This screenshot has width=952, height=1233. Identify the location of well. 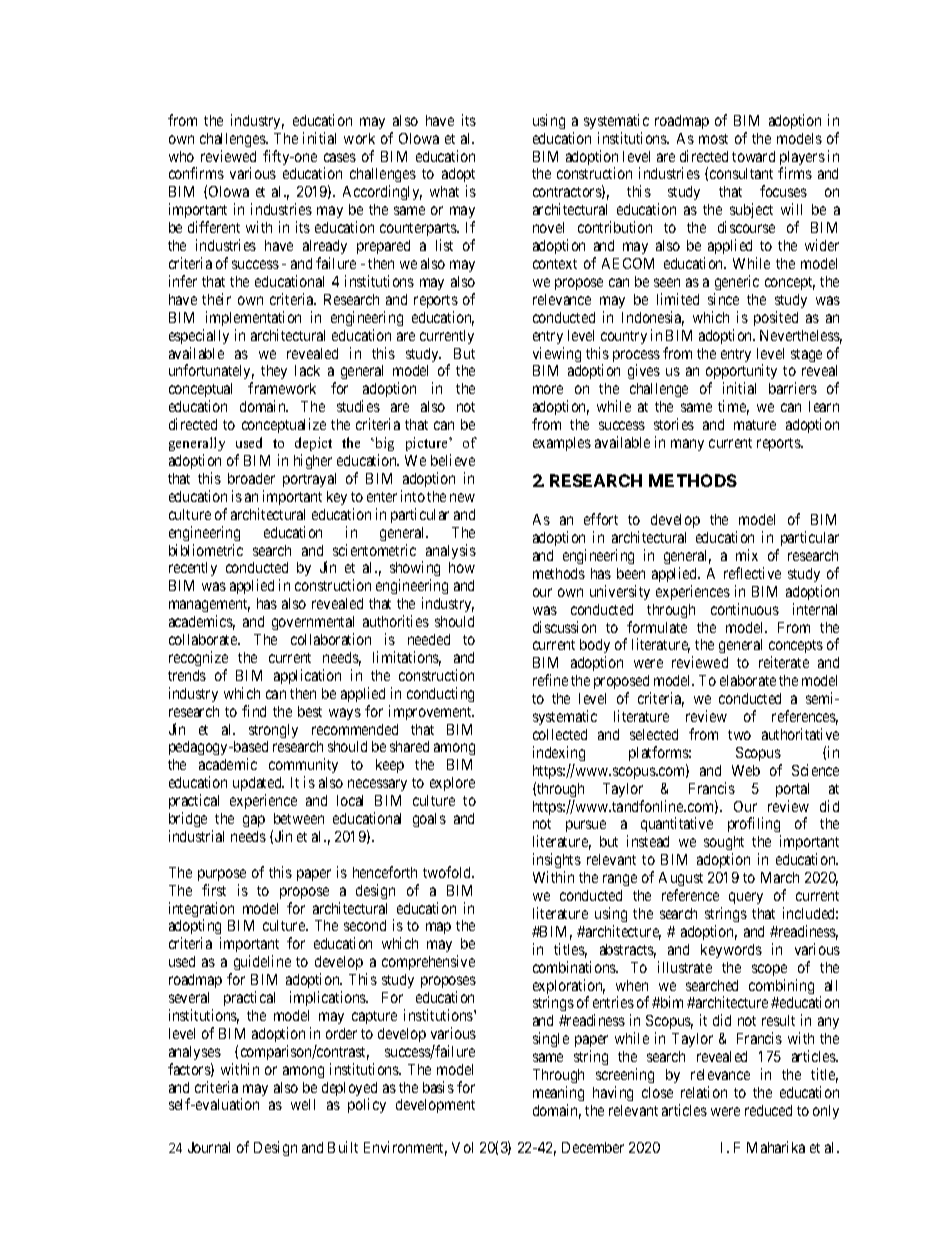
(303, 1104).
